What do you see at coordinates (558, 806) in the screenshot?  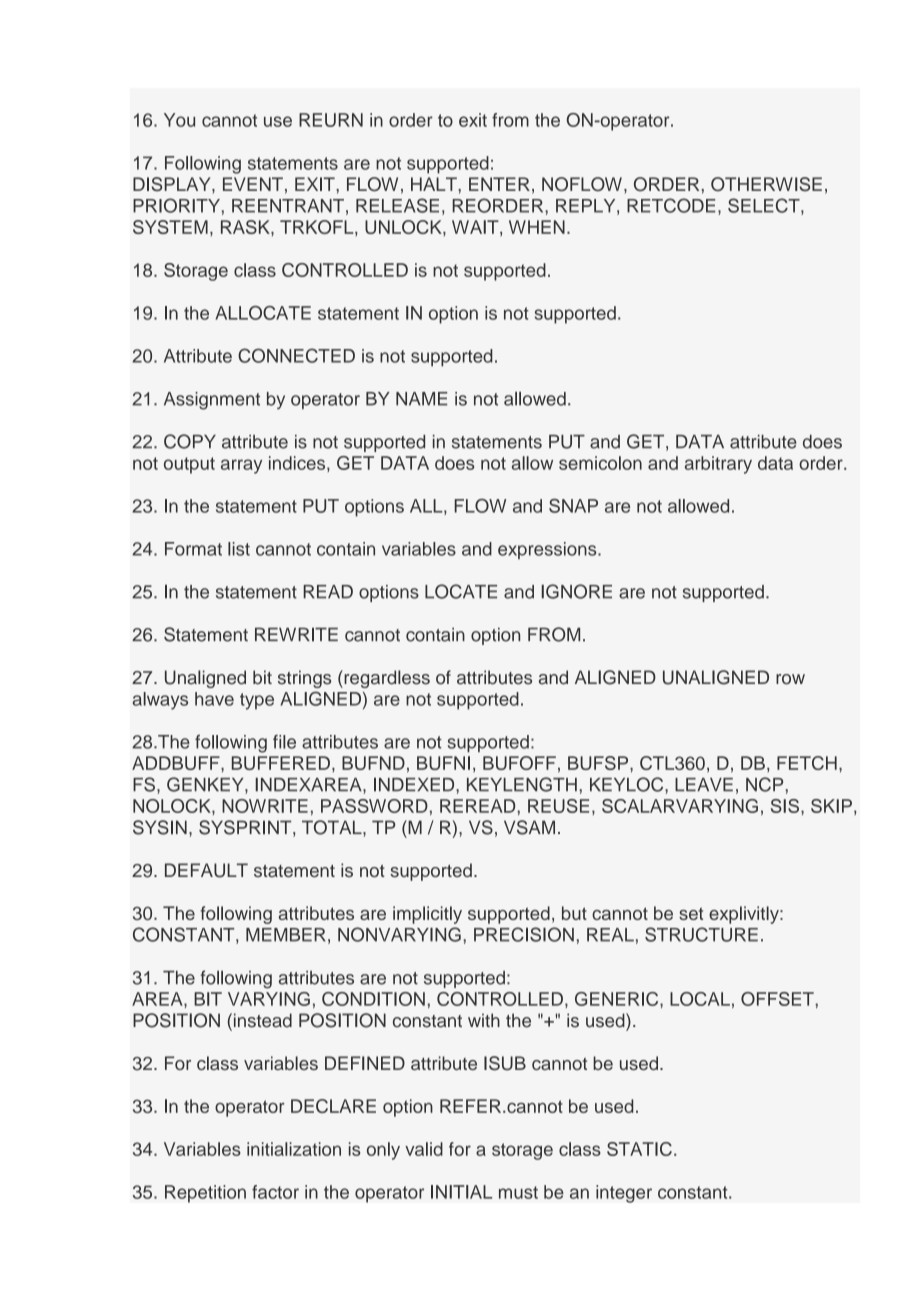 I see `REUSE` at bounding box center [558, 806].
